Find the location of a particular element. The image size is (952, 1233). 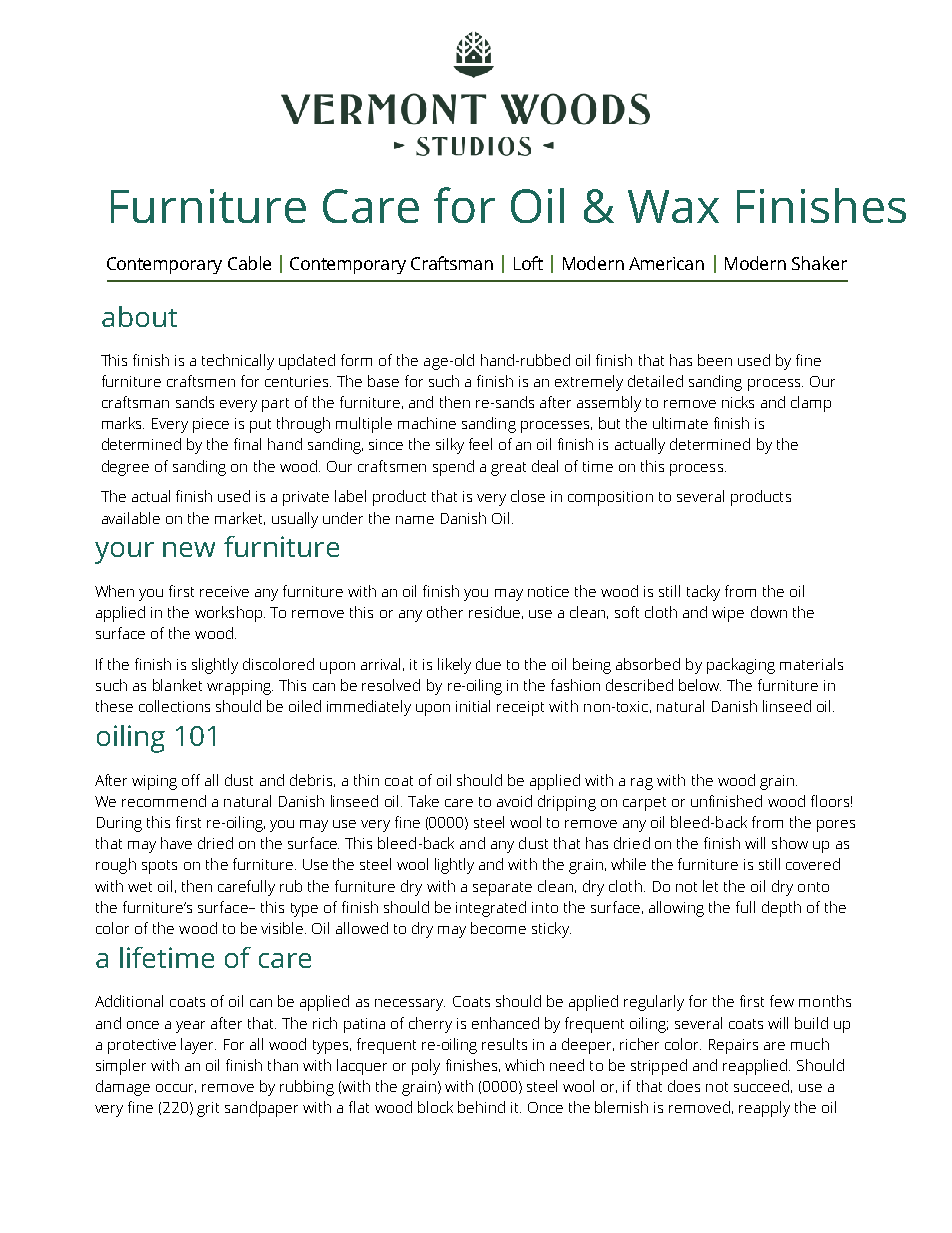

show is located at coordinates (790, 843).
